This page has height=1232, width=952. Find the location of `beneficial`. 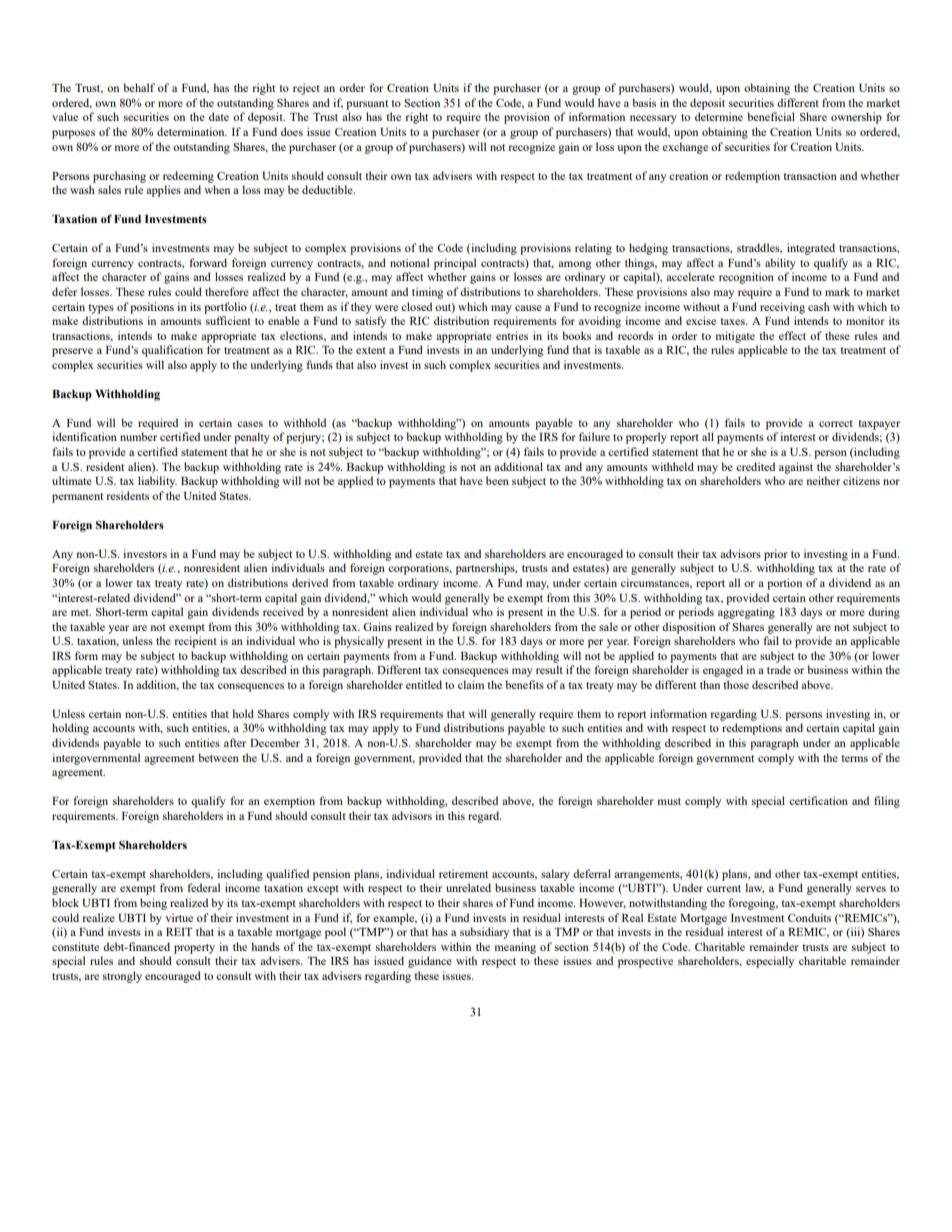

beneficial is located at coordinates (771, 116).
